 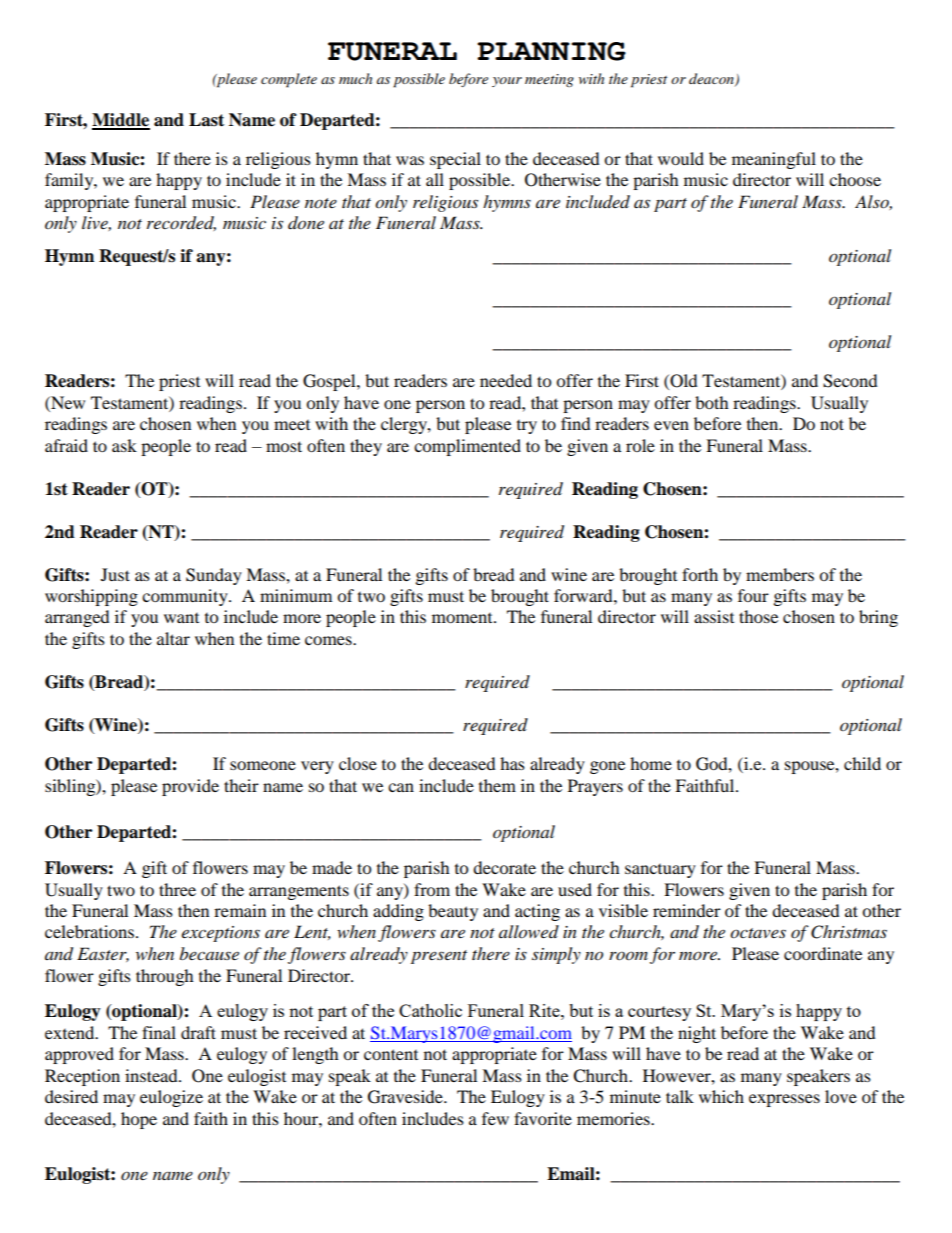 What do you see at coordinates (495, 1118) in the document?
I see `few` at bounding box center [495, 1118].
